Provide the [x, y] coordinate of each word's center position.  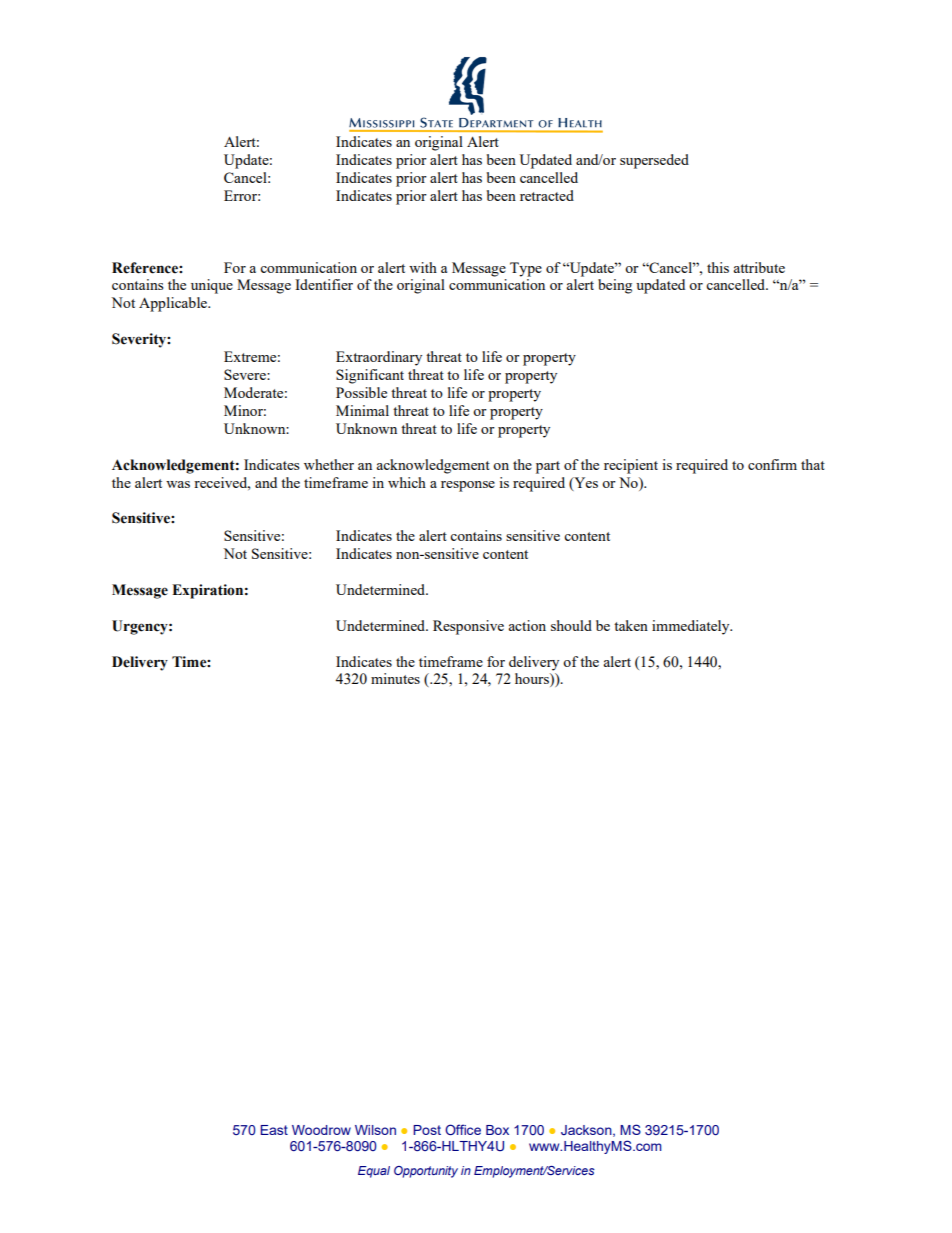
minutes [395, 678]
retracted [547, 195]
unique [212, 286]
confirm [772, 464]
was [178, 484]
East [274, 1130]
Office [463, 1129]
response [468, 486]
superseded [654, 161]
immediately [692, 627]
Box [497, 1130]
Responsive [468, 627]
